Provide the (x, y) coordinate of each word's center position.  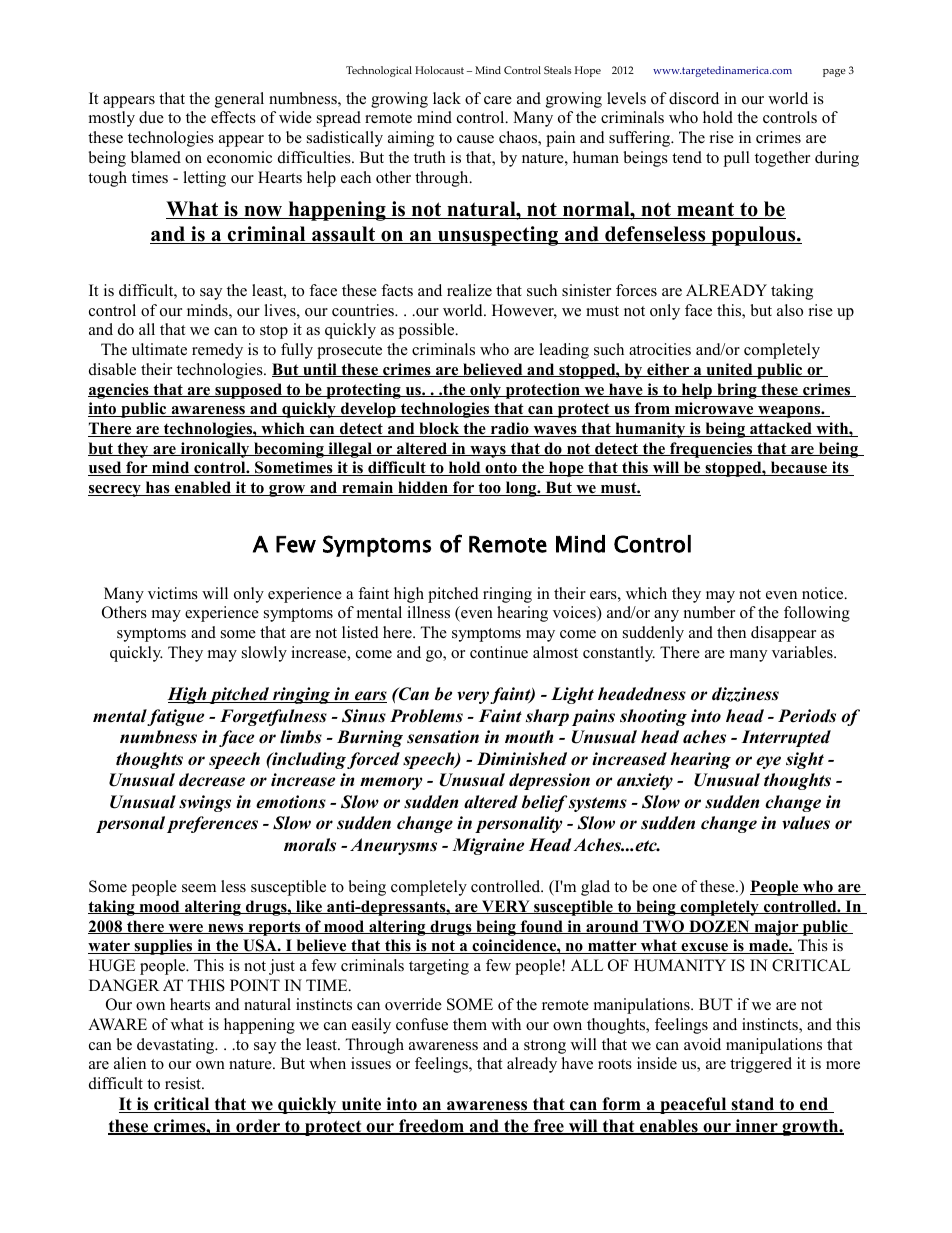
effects (233, 117)
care (498, 100)
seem (199, 888)
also (790, 310)
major (776, 928)
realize (469, 290)
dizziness (745, 694)
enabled (203, 488)
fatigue (175, 717)
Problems (426, 716)
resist (184, 1083)
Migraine (488, 846)
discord (694, 98)
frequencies (711, 450)
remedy (217, 351)
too (489, 489)
